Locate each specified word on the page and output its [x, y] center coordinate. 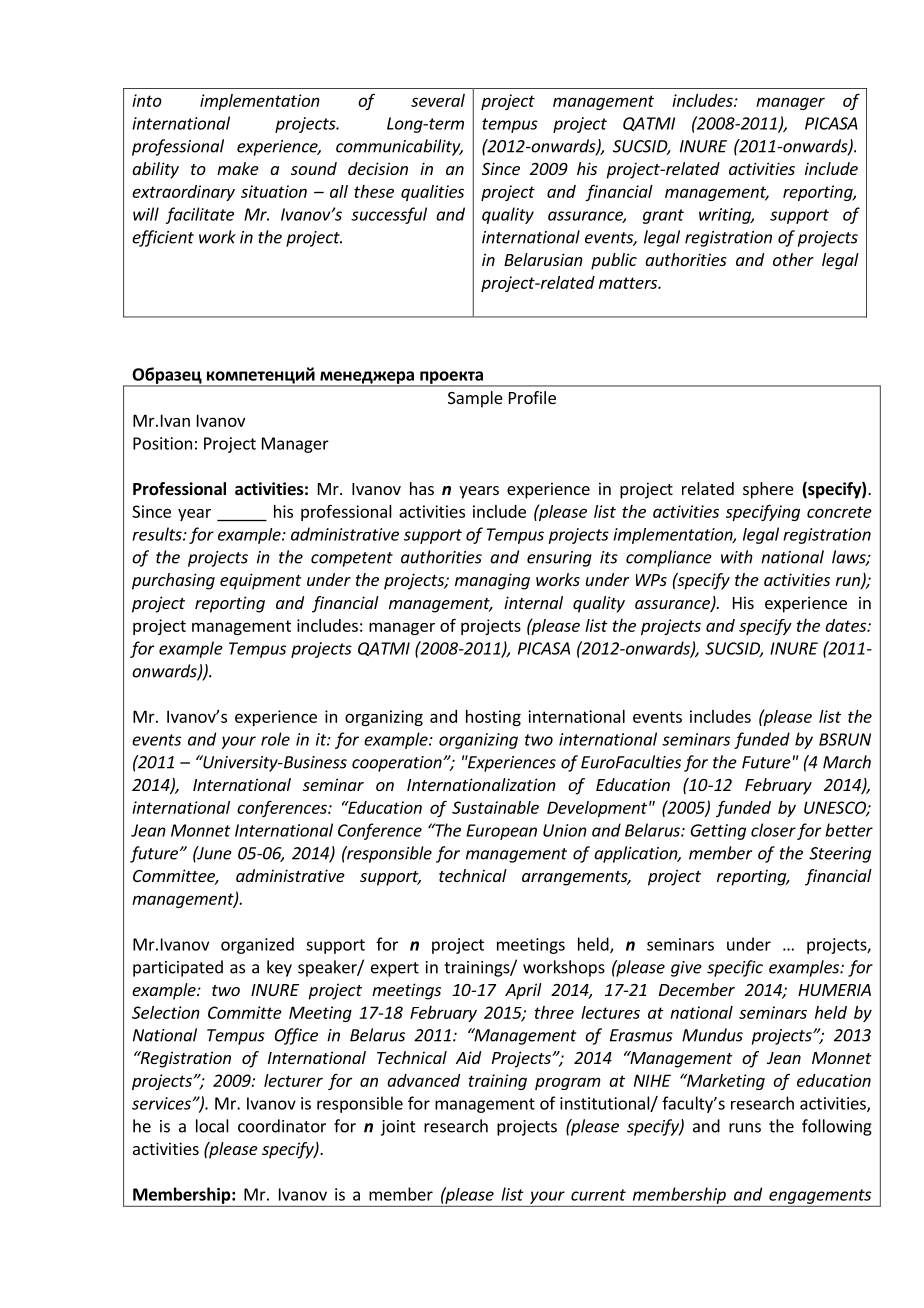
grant [663, 216]
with [737, 557]
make [238, 168]
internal [533, 602]
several [438, 100]
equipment [261, 581]
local [212, 1126]
